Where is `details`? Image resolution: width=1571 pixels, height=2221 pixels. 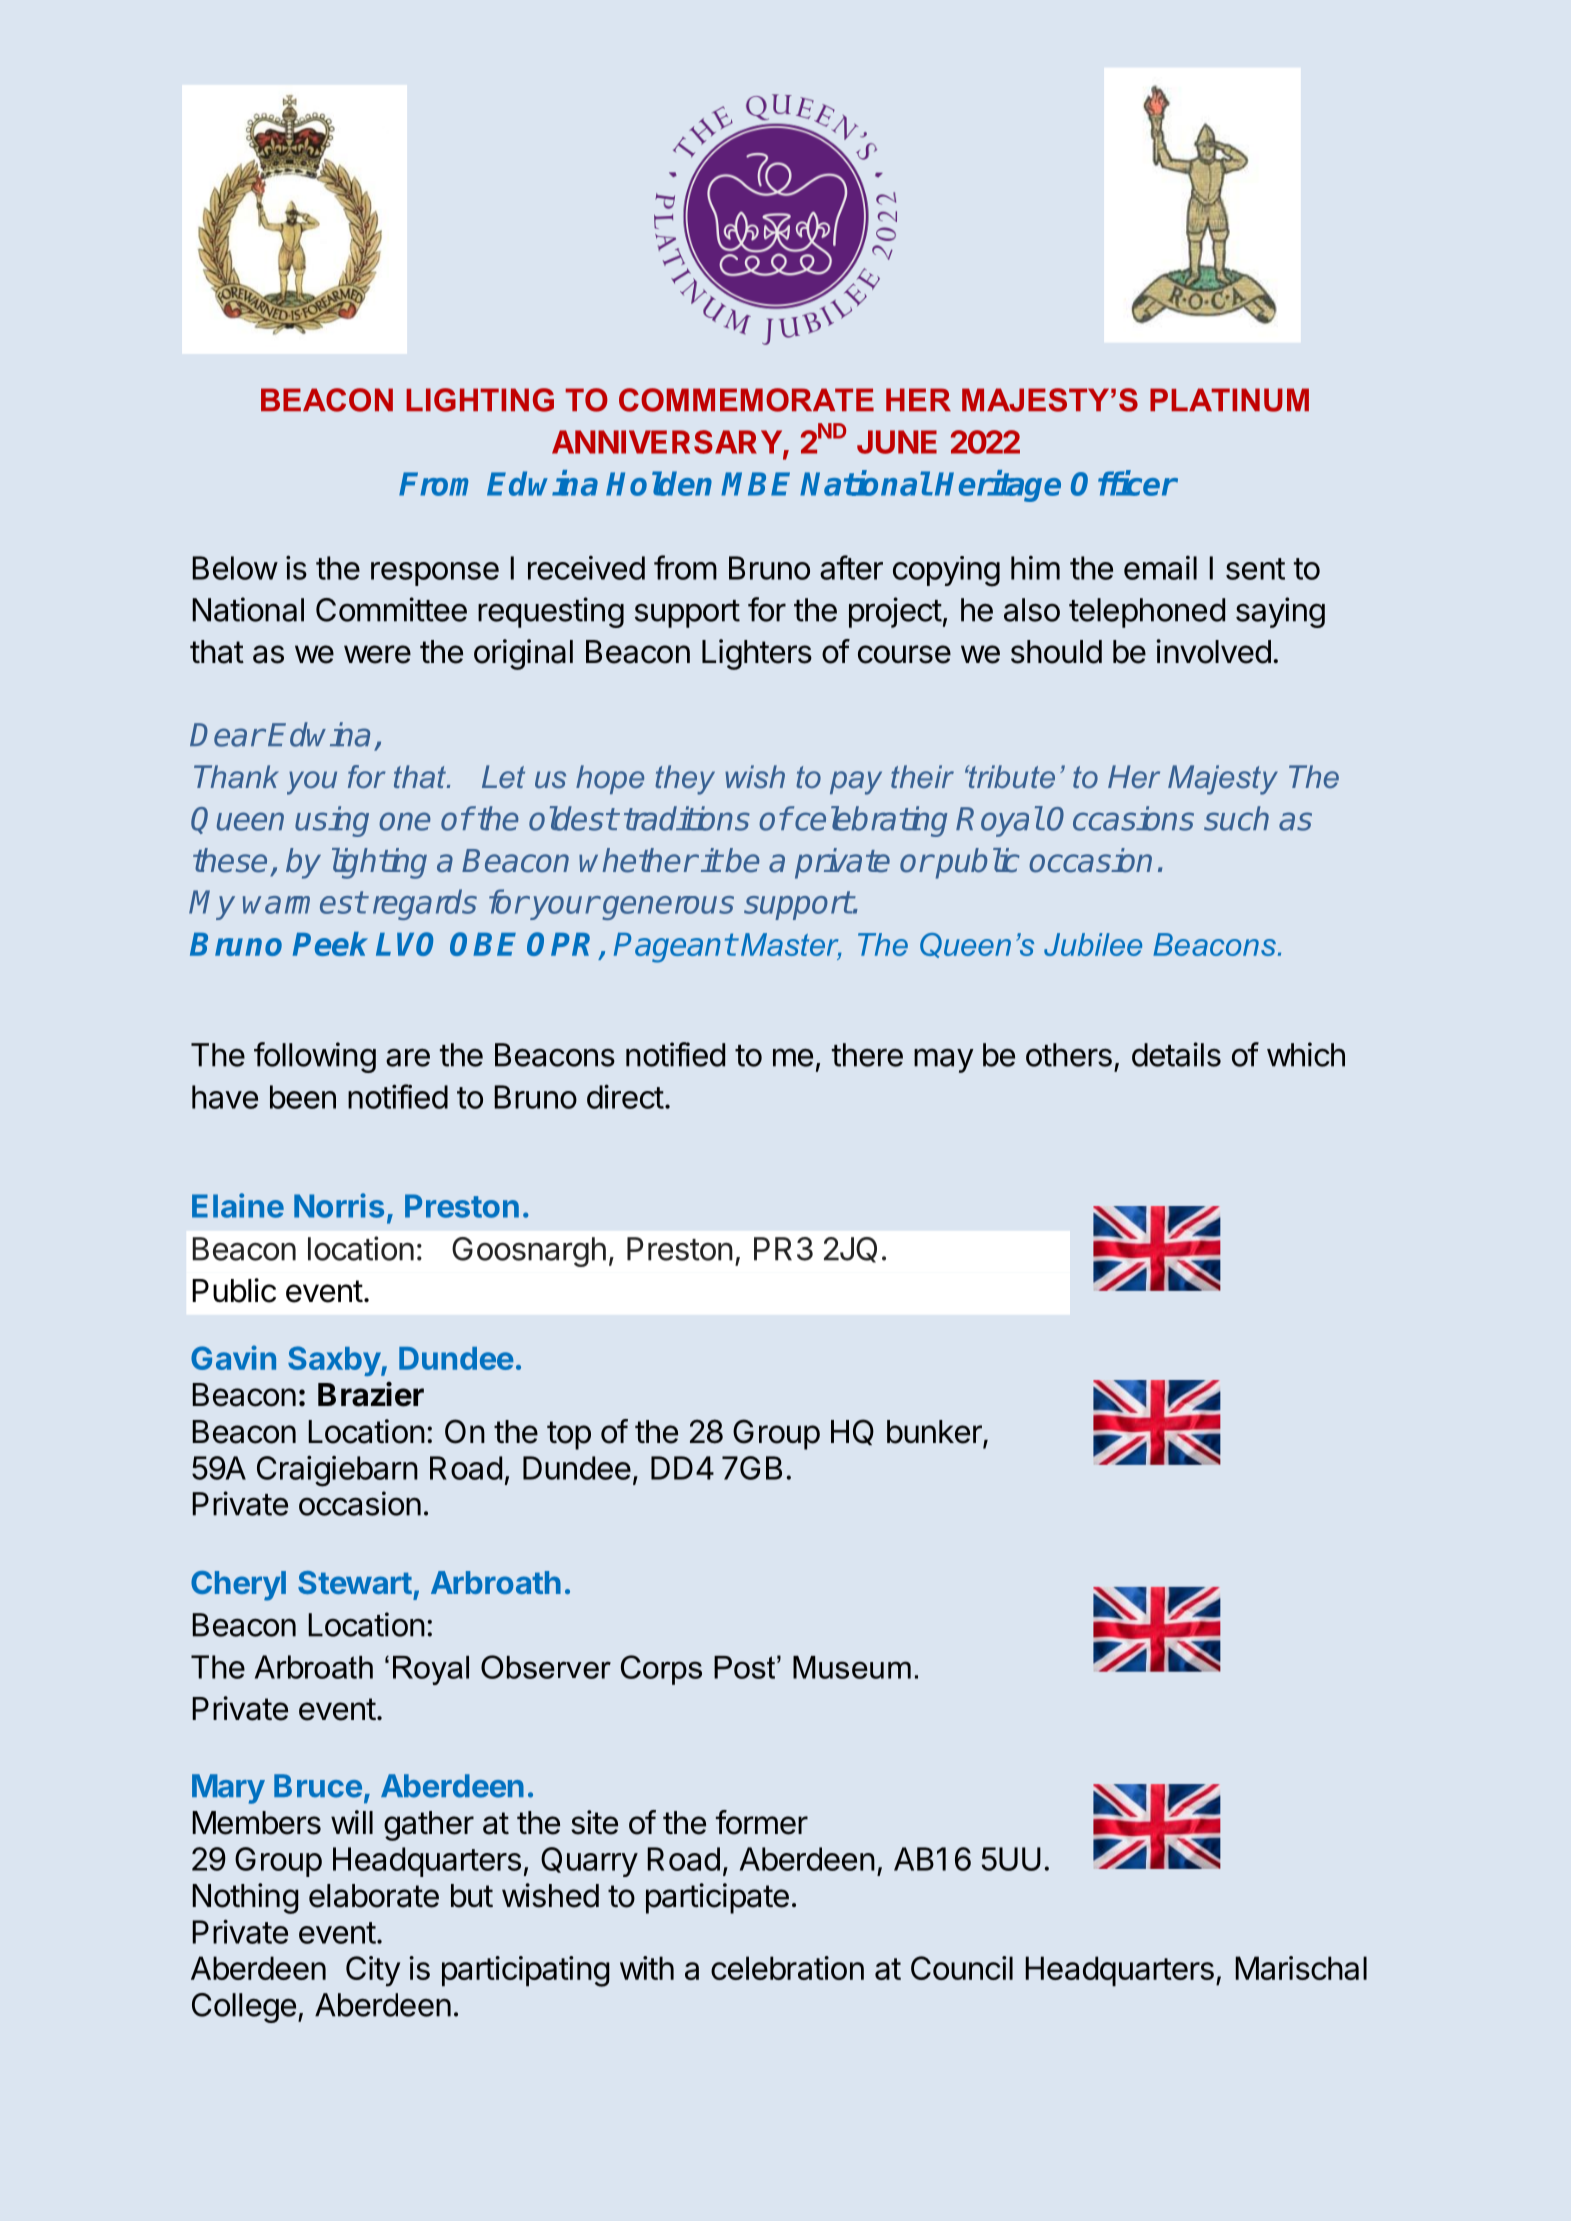 details is located at coordinates (1176, 1054).
